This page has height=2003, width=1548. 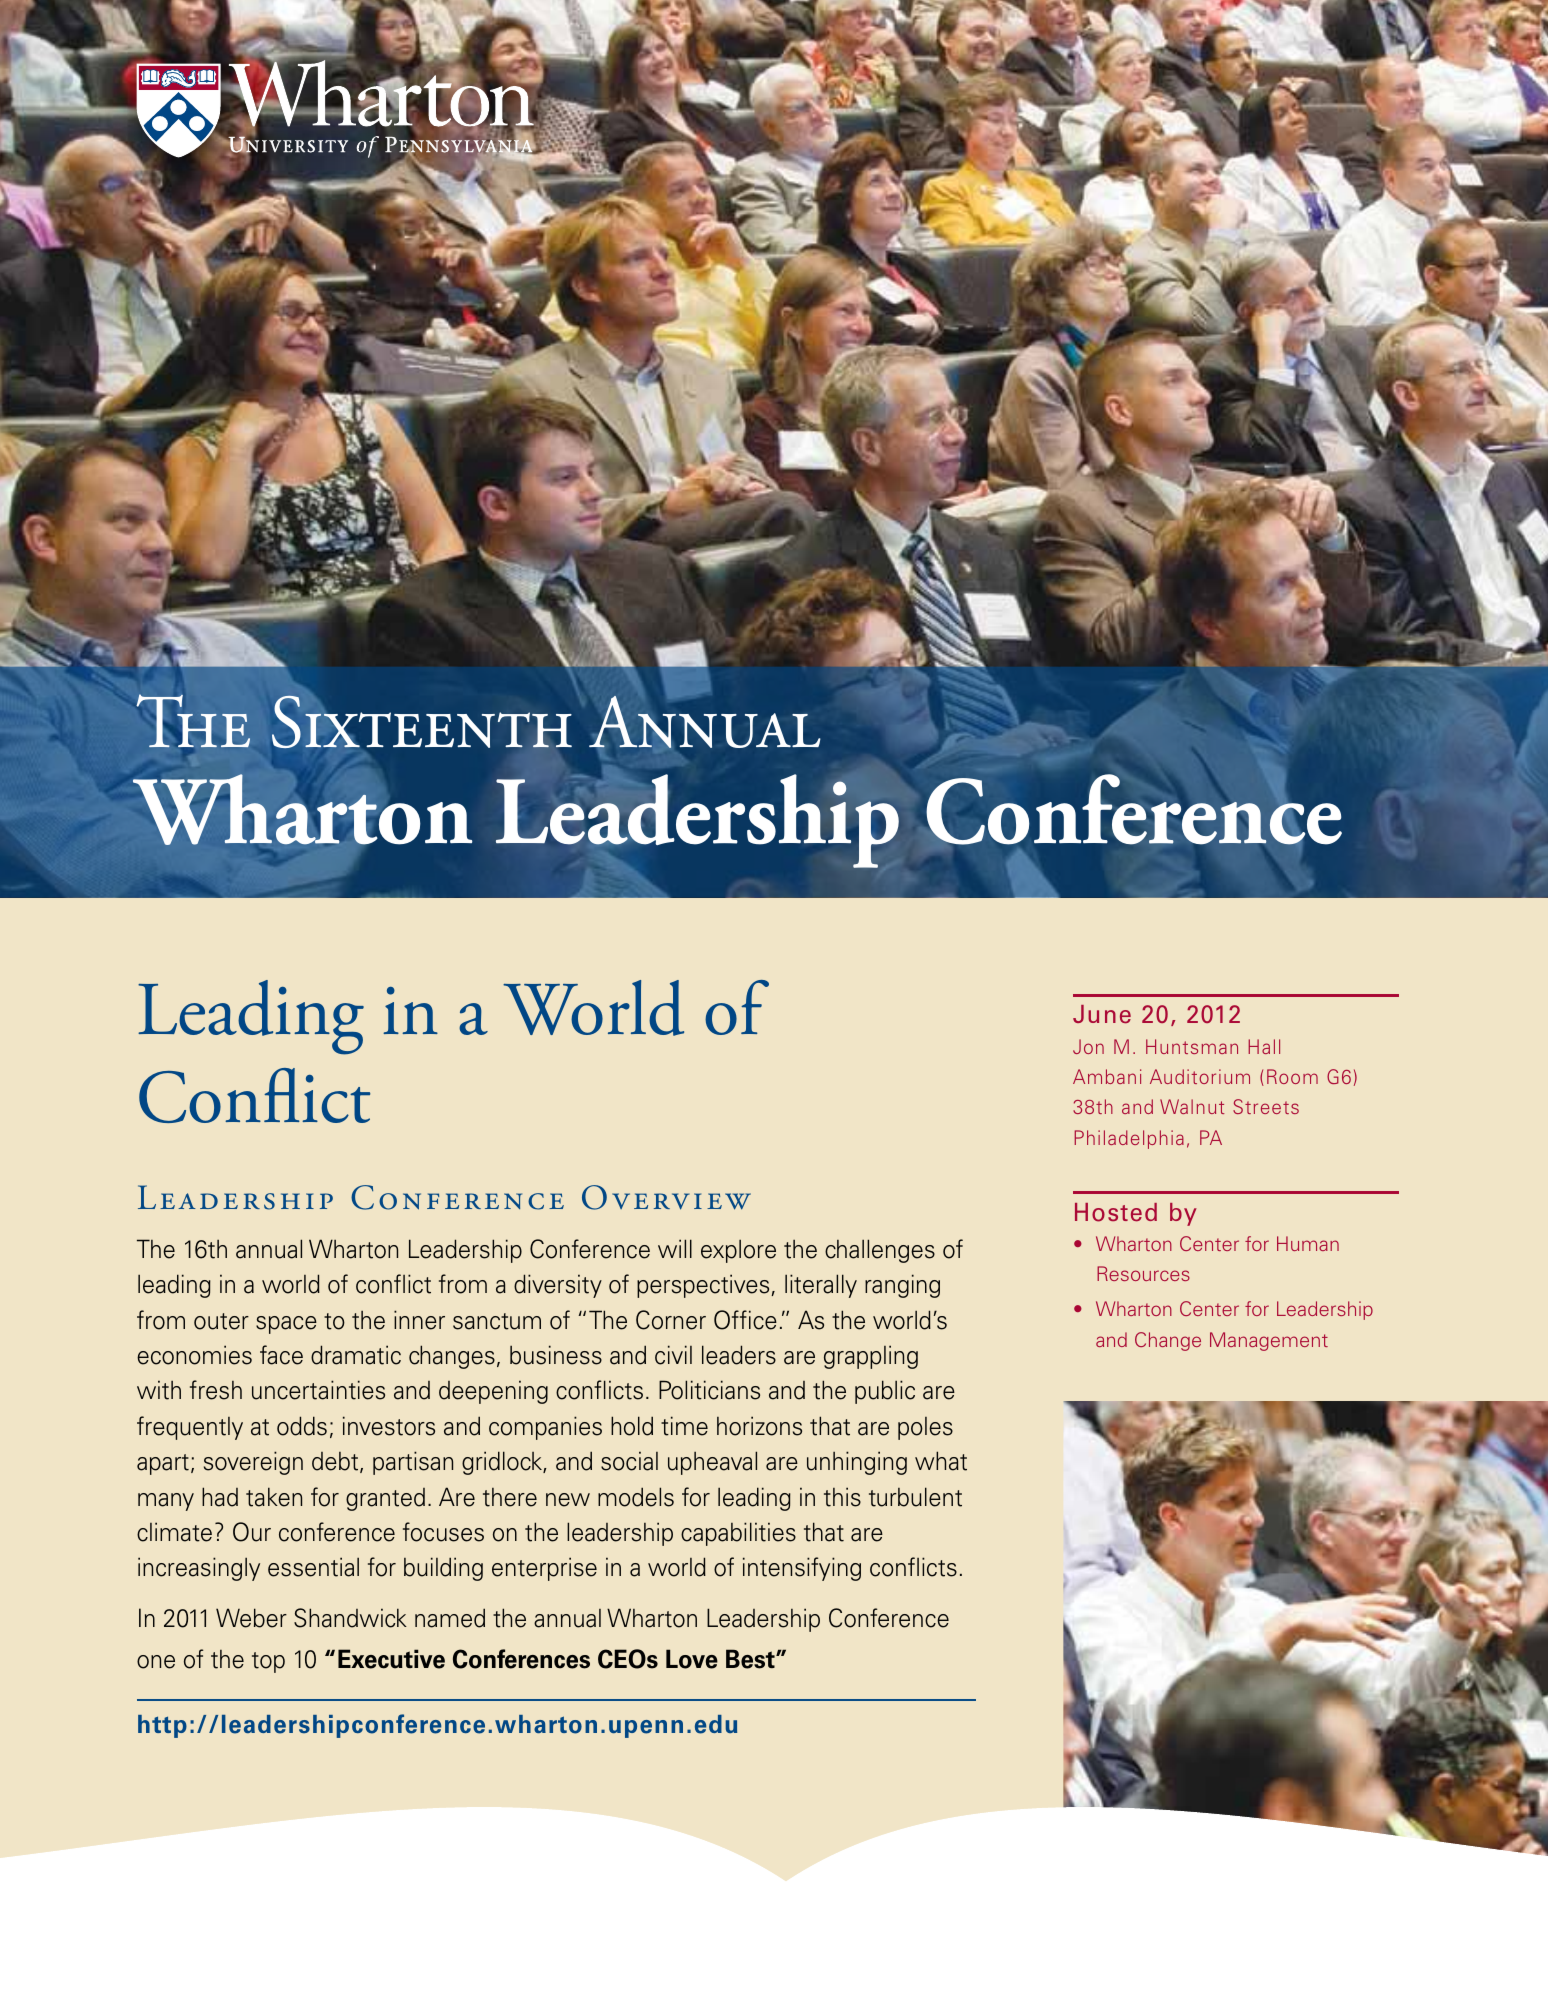 What do you see at coordinates (675, 1248) in the page?
I see `will` at bounding box center [675, 1248].
